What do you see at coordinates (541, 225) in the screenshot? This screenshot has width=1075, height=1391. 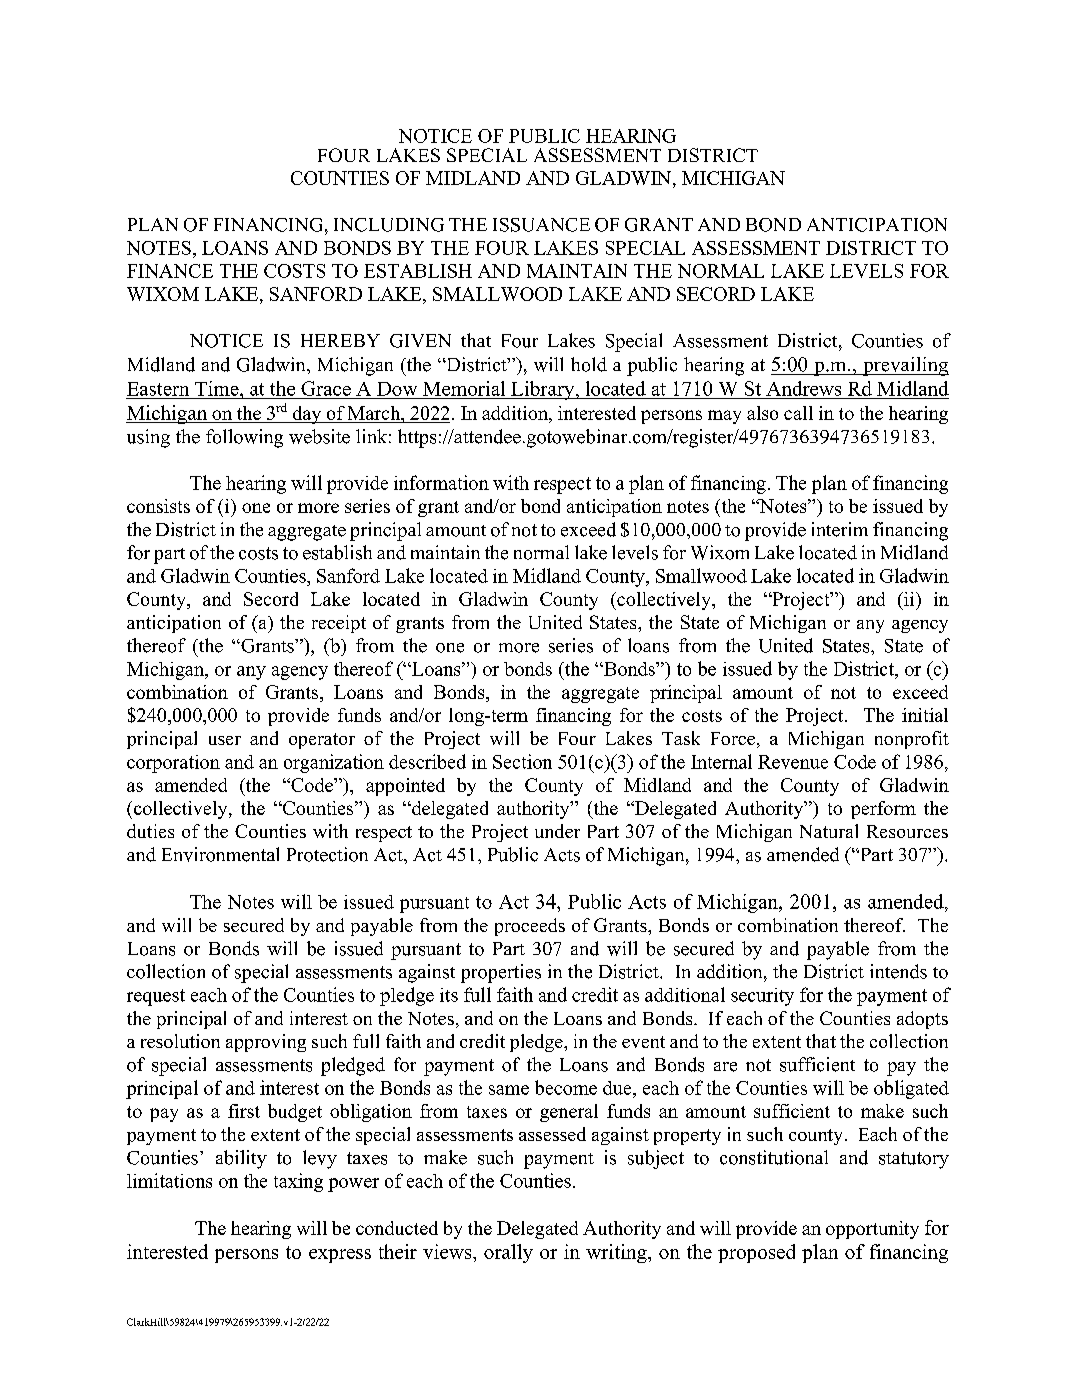 I see `ISSUANCE` at bounding box center [541, 225].
